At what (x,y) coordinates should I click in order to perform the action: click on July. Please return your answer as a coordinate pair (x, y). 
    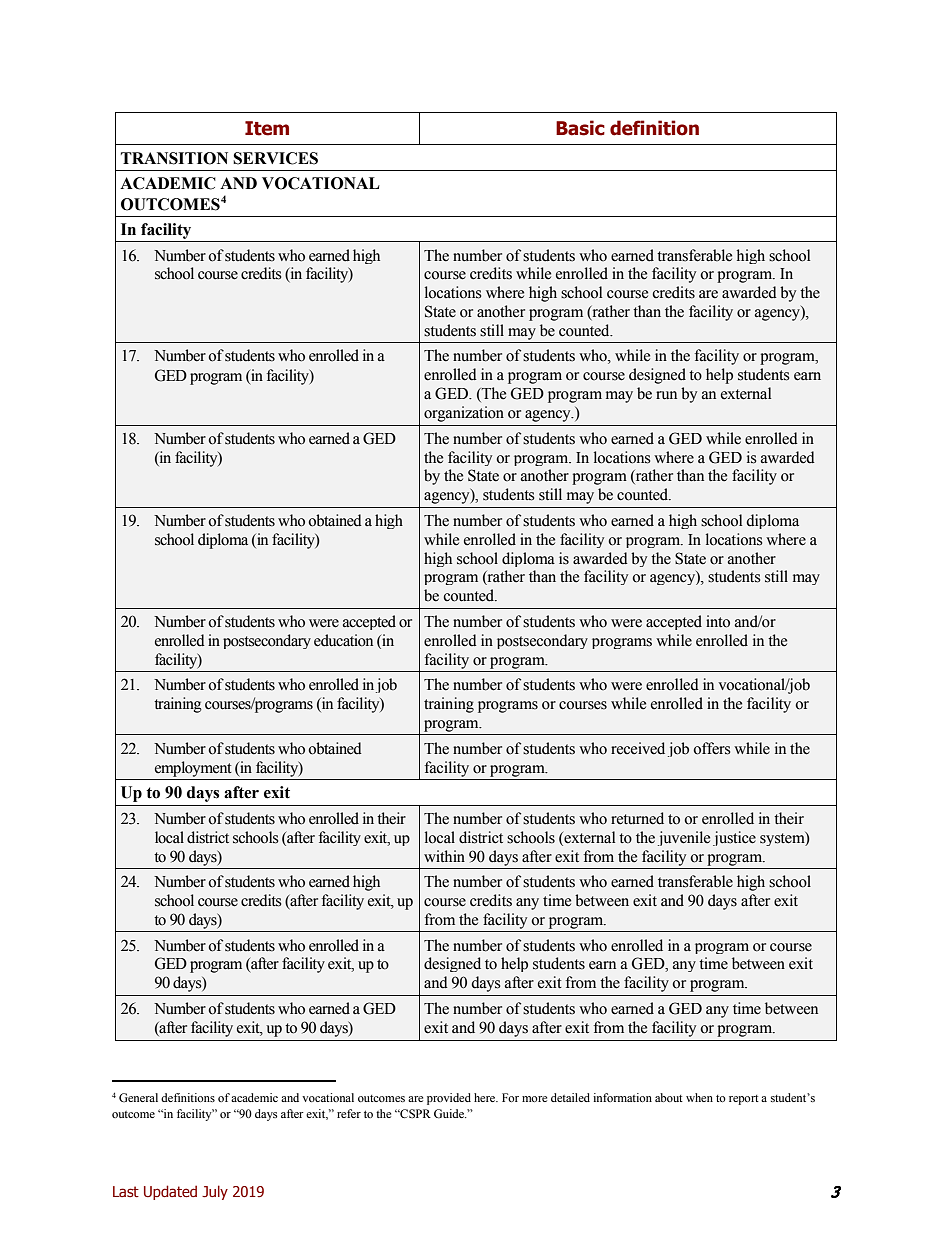
    Looking at the image, I should click on (215, 1192).
